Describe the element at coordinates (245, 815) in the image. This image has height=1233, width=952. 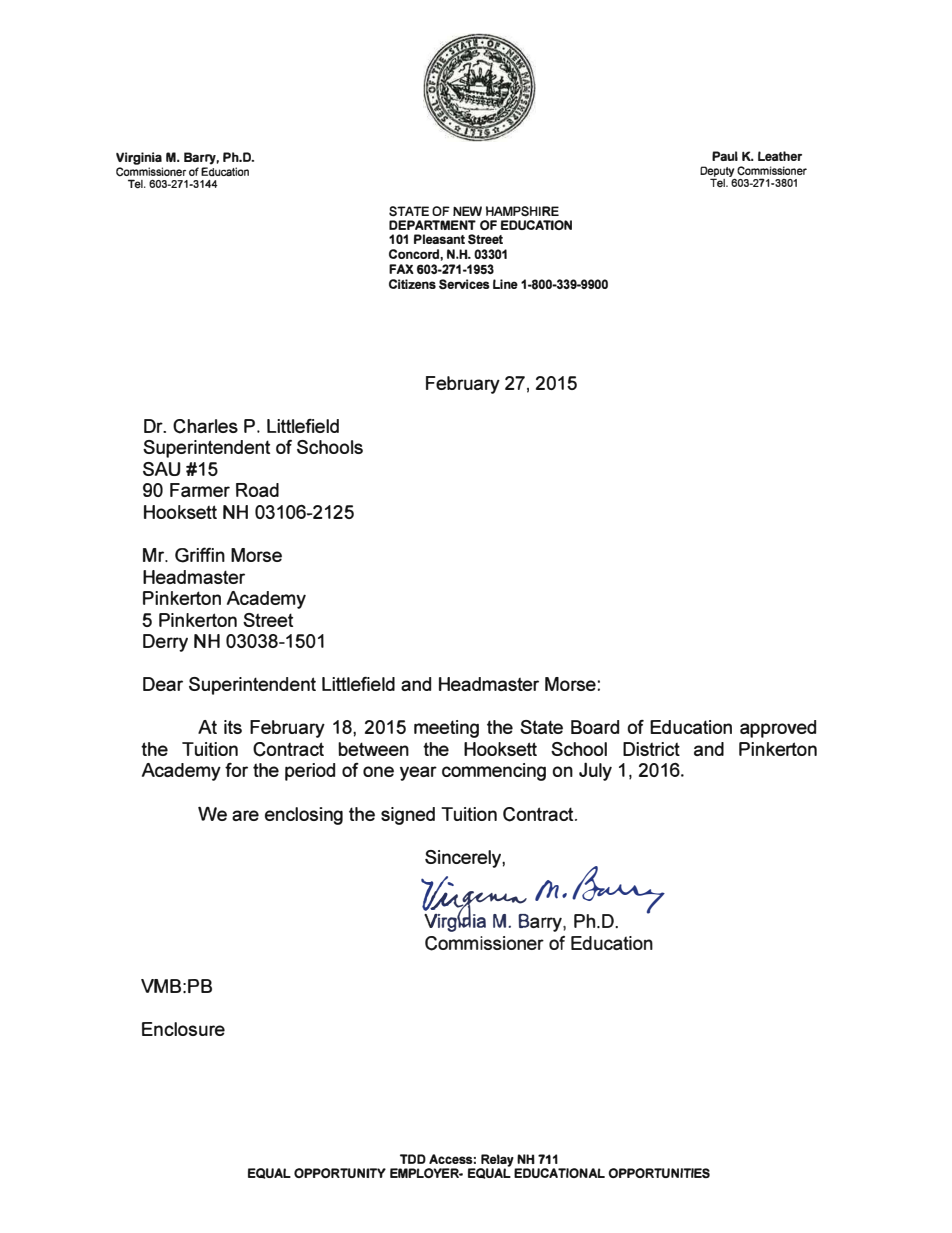
I see `are` at that location.
